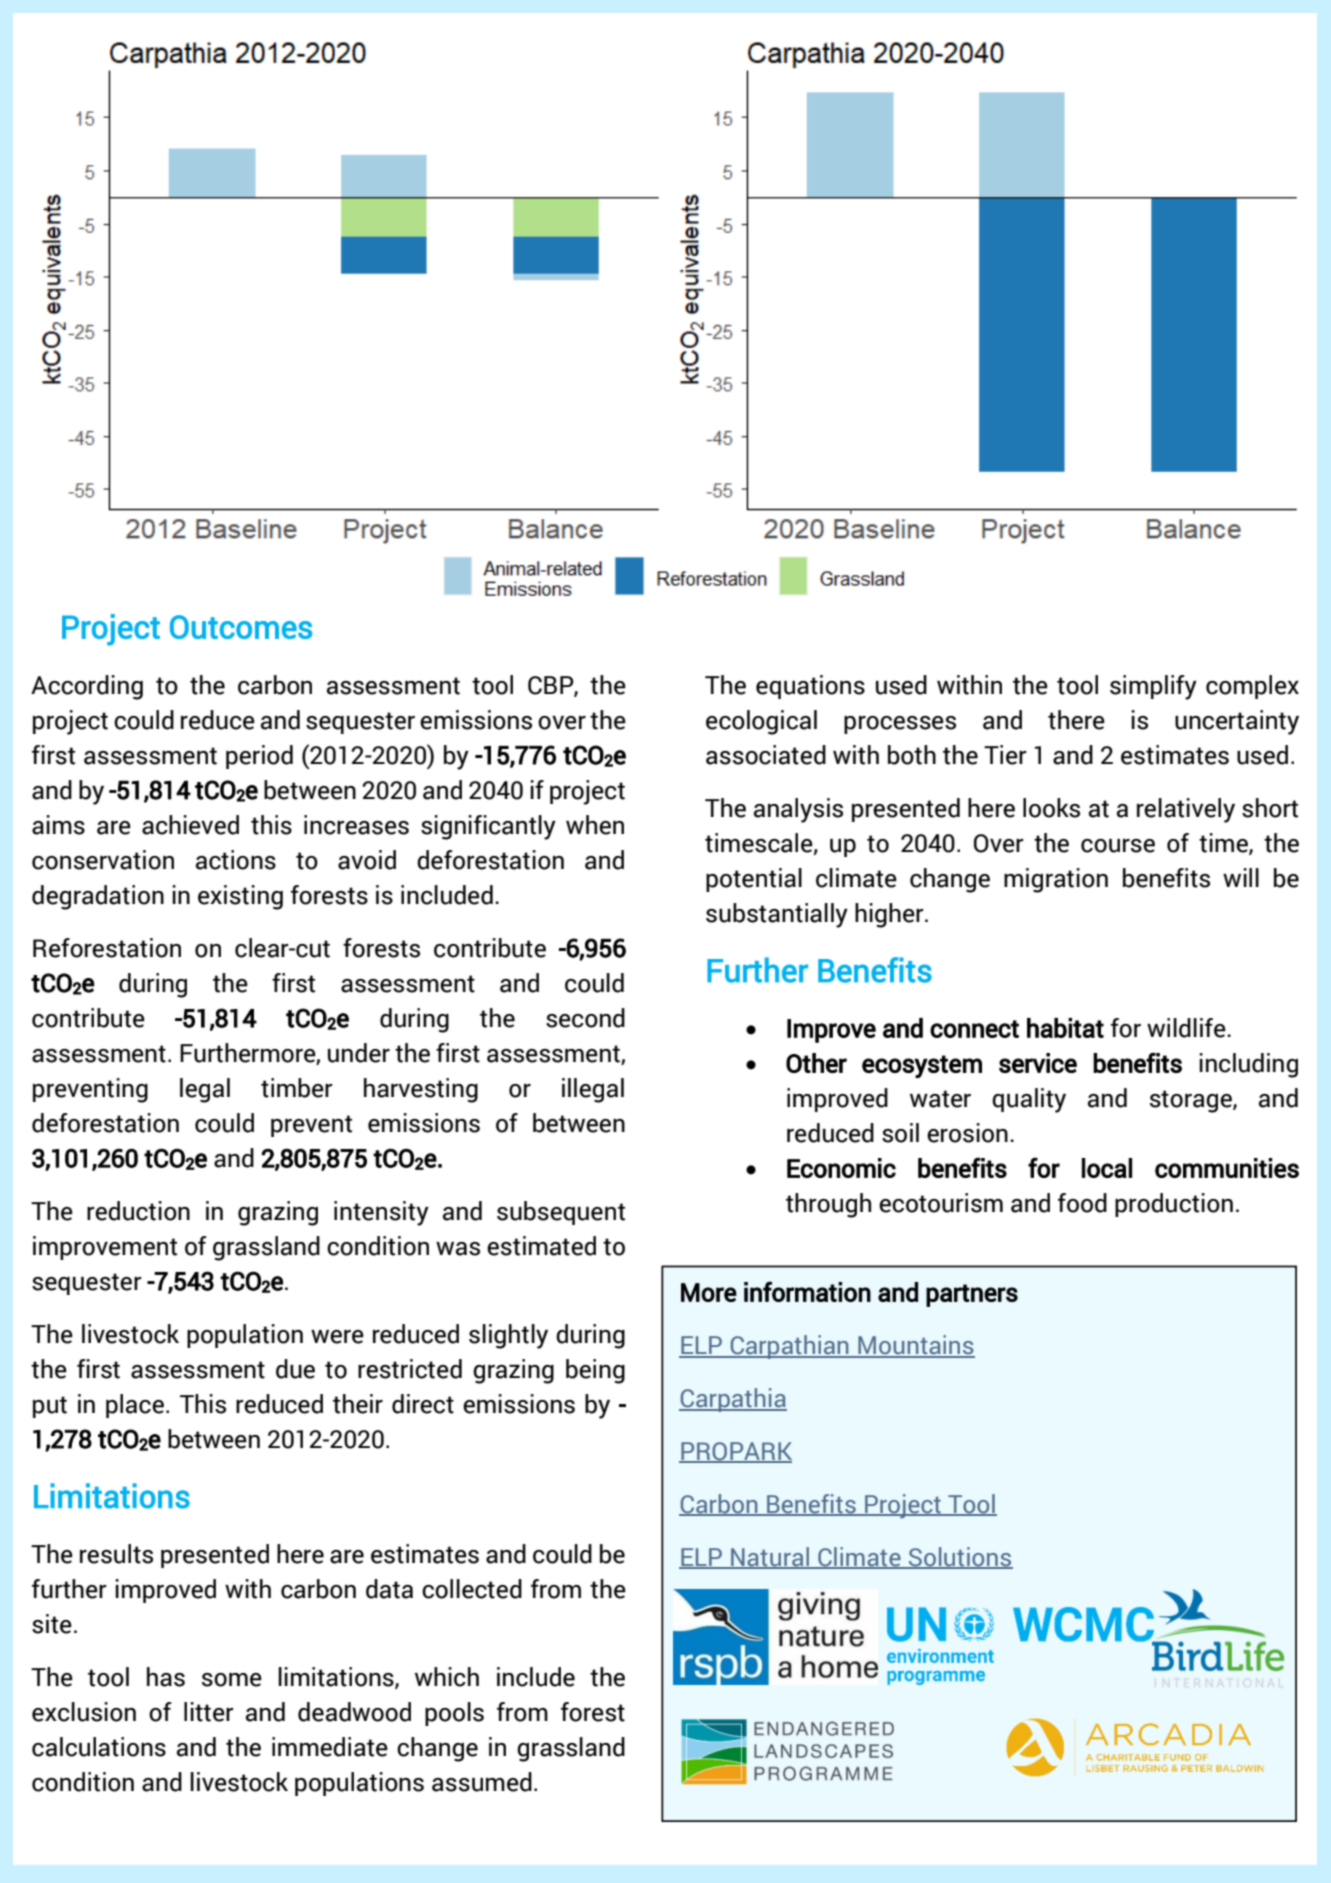 The image size is (1331, 1883). Describe the element at coordinates (1082, 1203) in the image. I see `food` at that location.
